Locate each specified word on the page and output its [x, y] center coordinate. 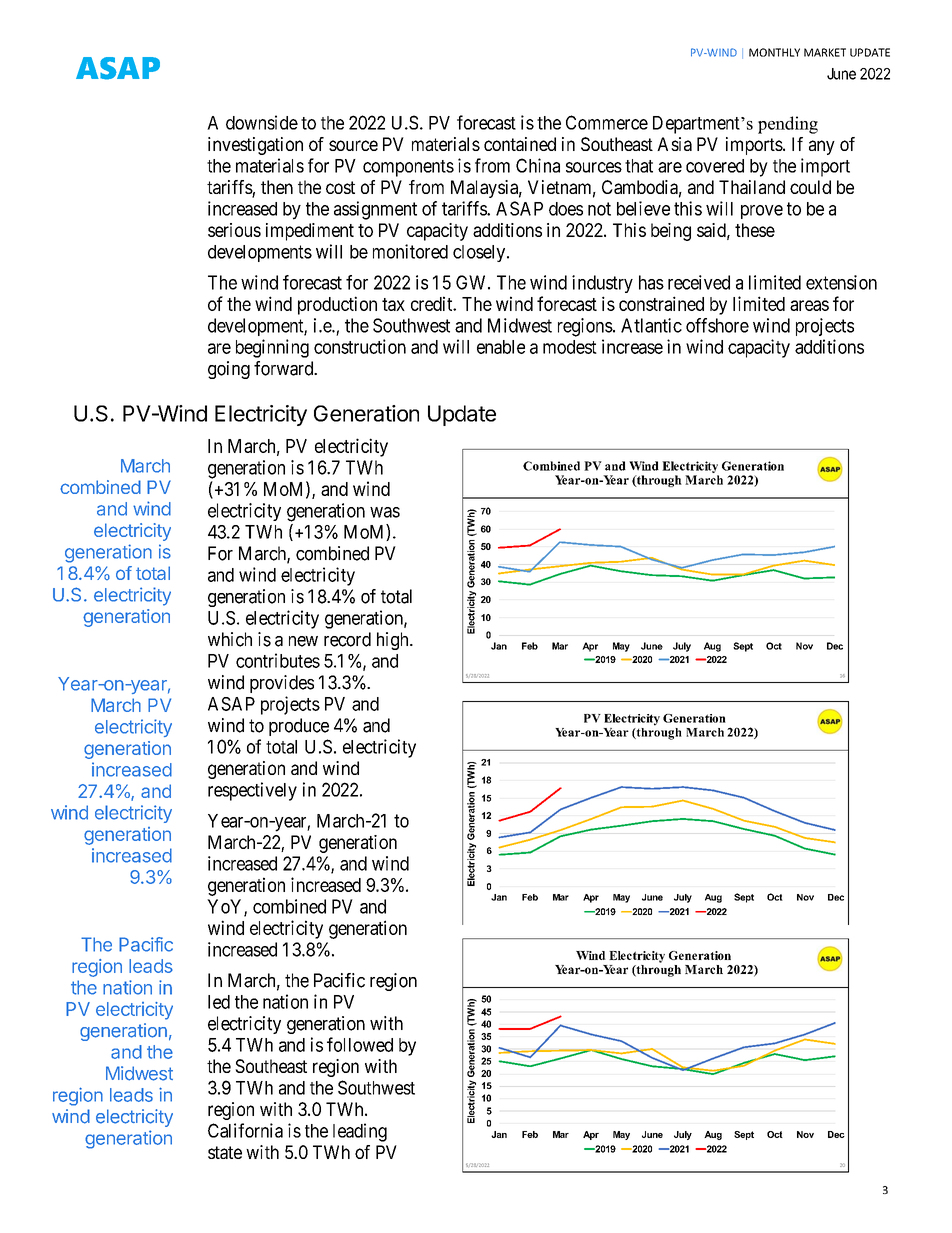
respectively [252, 791]
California [245, 1130]
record [347, 639]
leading [360, 1132]
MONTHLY [774, 52]
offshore [717, 325]
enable [501, 347]
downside [262, 122]
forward [285, 368]
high [394, 641]
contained [520, 144]
